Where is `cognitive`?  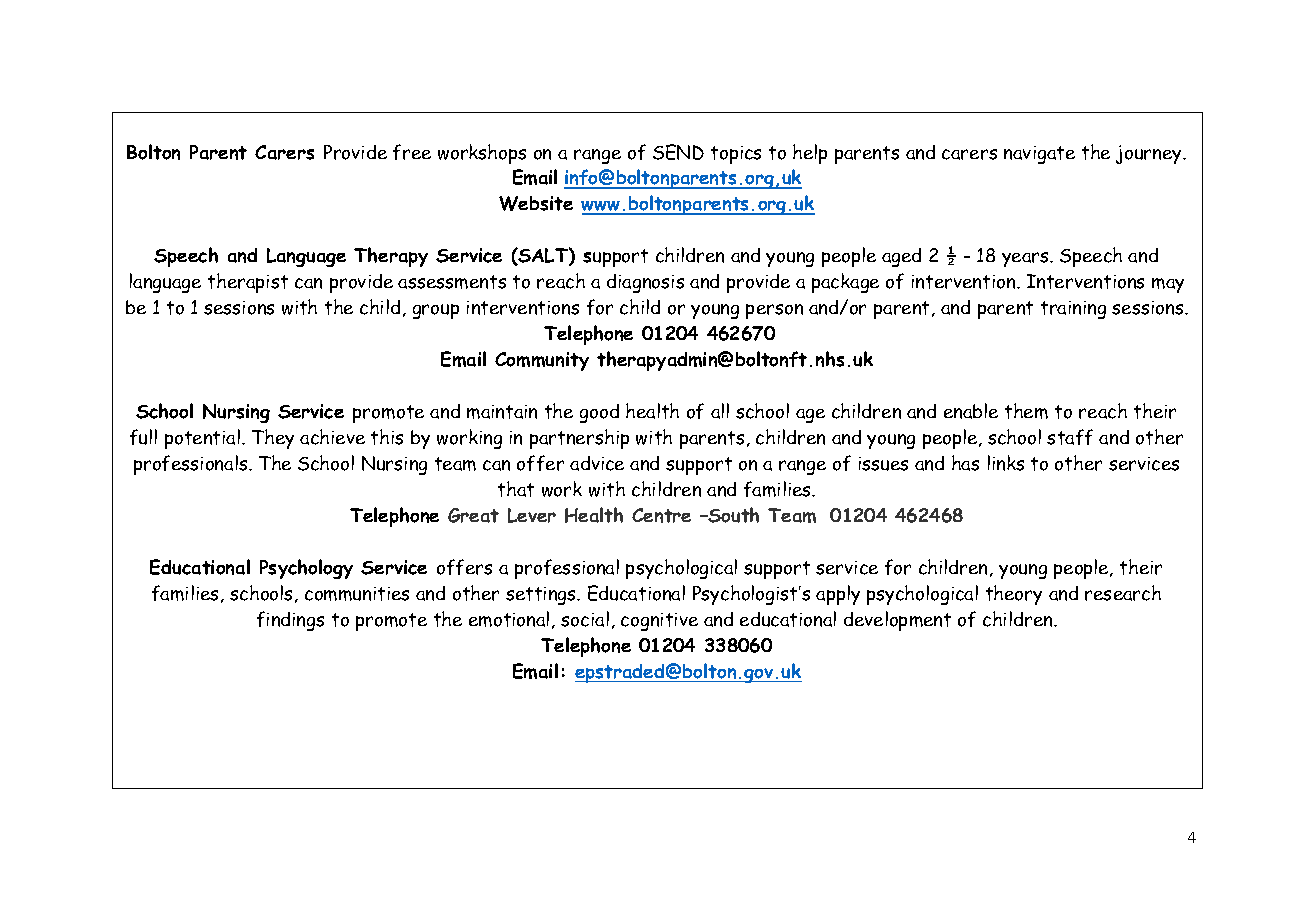 cognitive is located at coordinates (659, 622).
